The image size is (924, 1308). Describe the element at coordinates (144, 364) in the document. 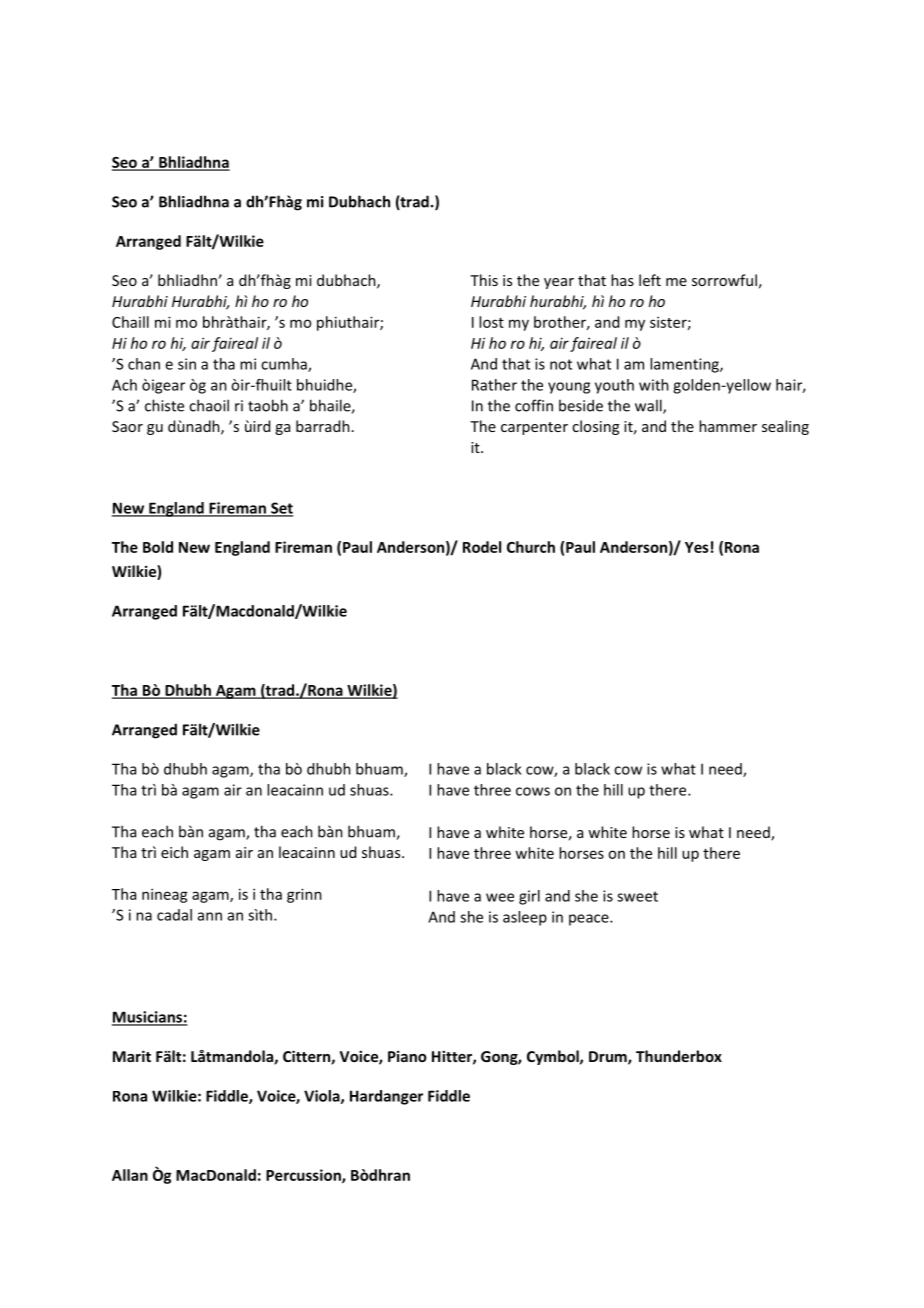

I see `chan` at that location.
